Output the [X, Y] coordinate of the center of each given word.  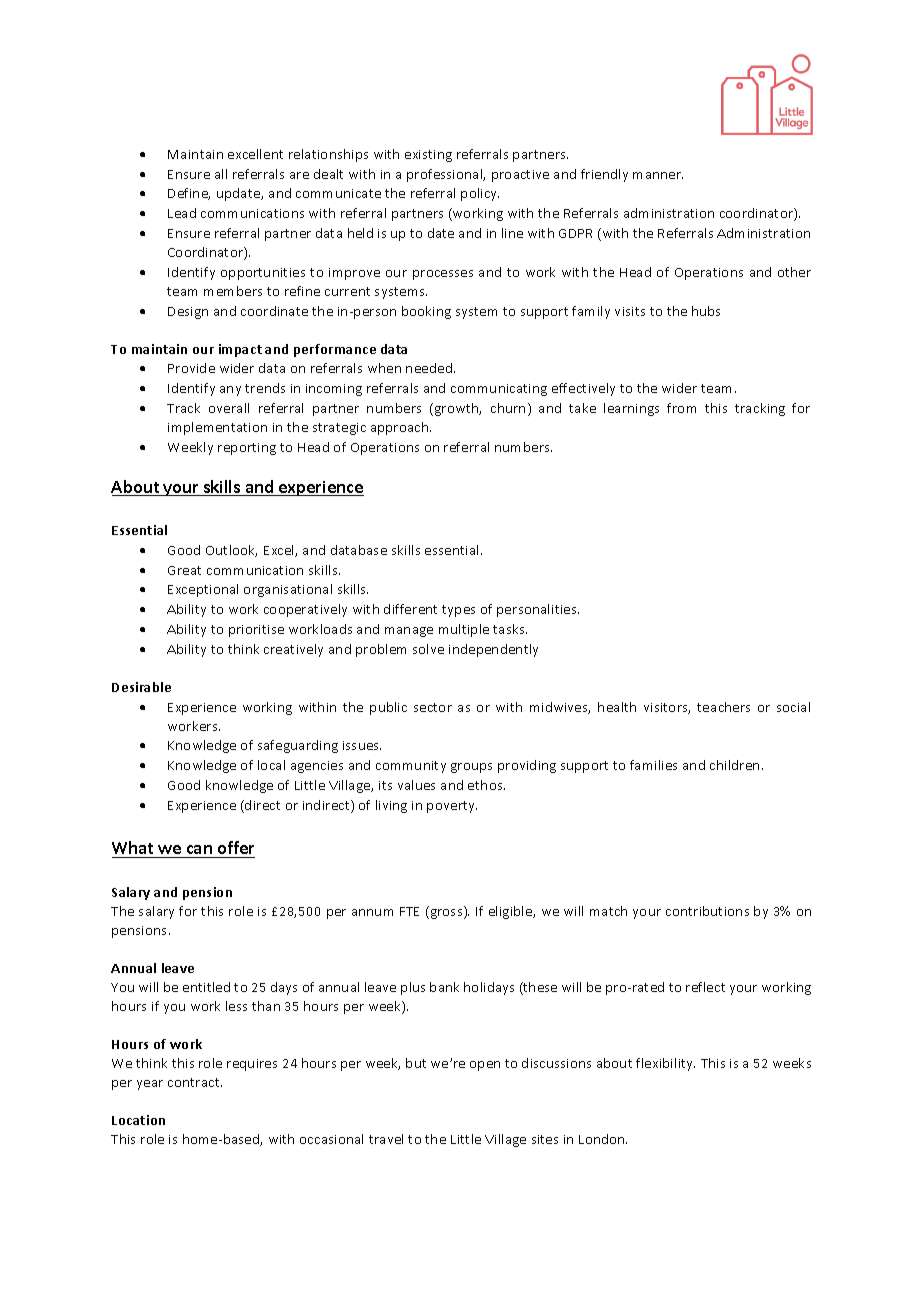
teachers [723, 707]
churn [508, 408]
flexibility [665, 1064]
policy [480, 194]
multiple [464, 630]
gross [446, 914]
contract [195, 1082]
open [485, 1066]
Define [189, 194]
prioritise [256, 631]
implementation [217, 428]
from [681, 408]
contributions [707, 911]
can [199, 851]
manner [658, 175]
